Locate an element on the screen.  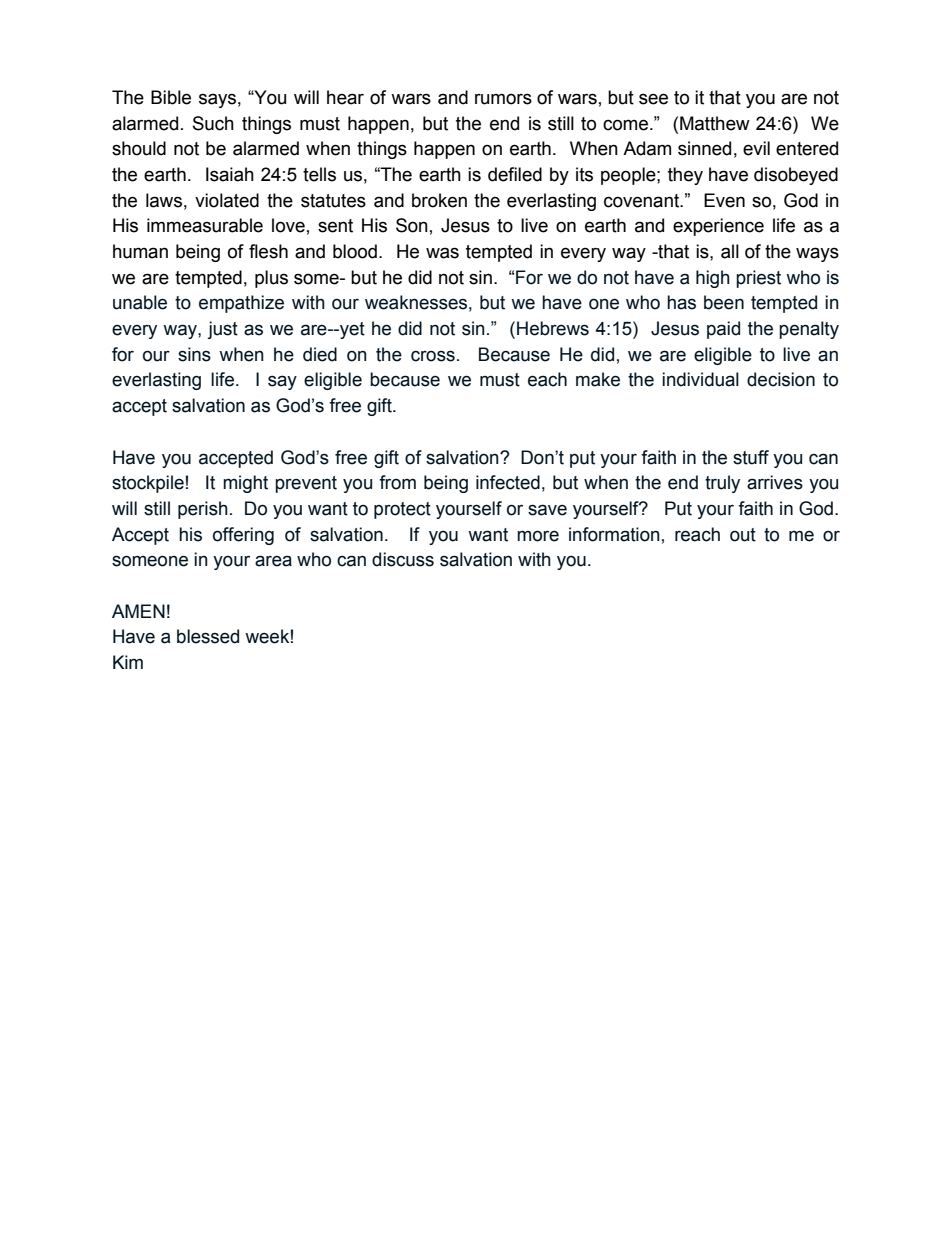
rumors is located at coordinates (503, 99).
